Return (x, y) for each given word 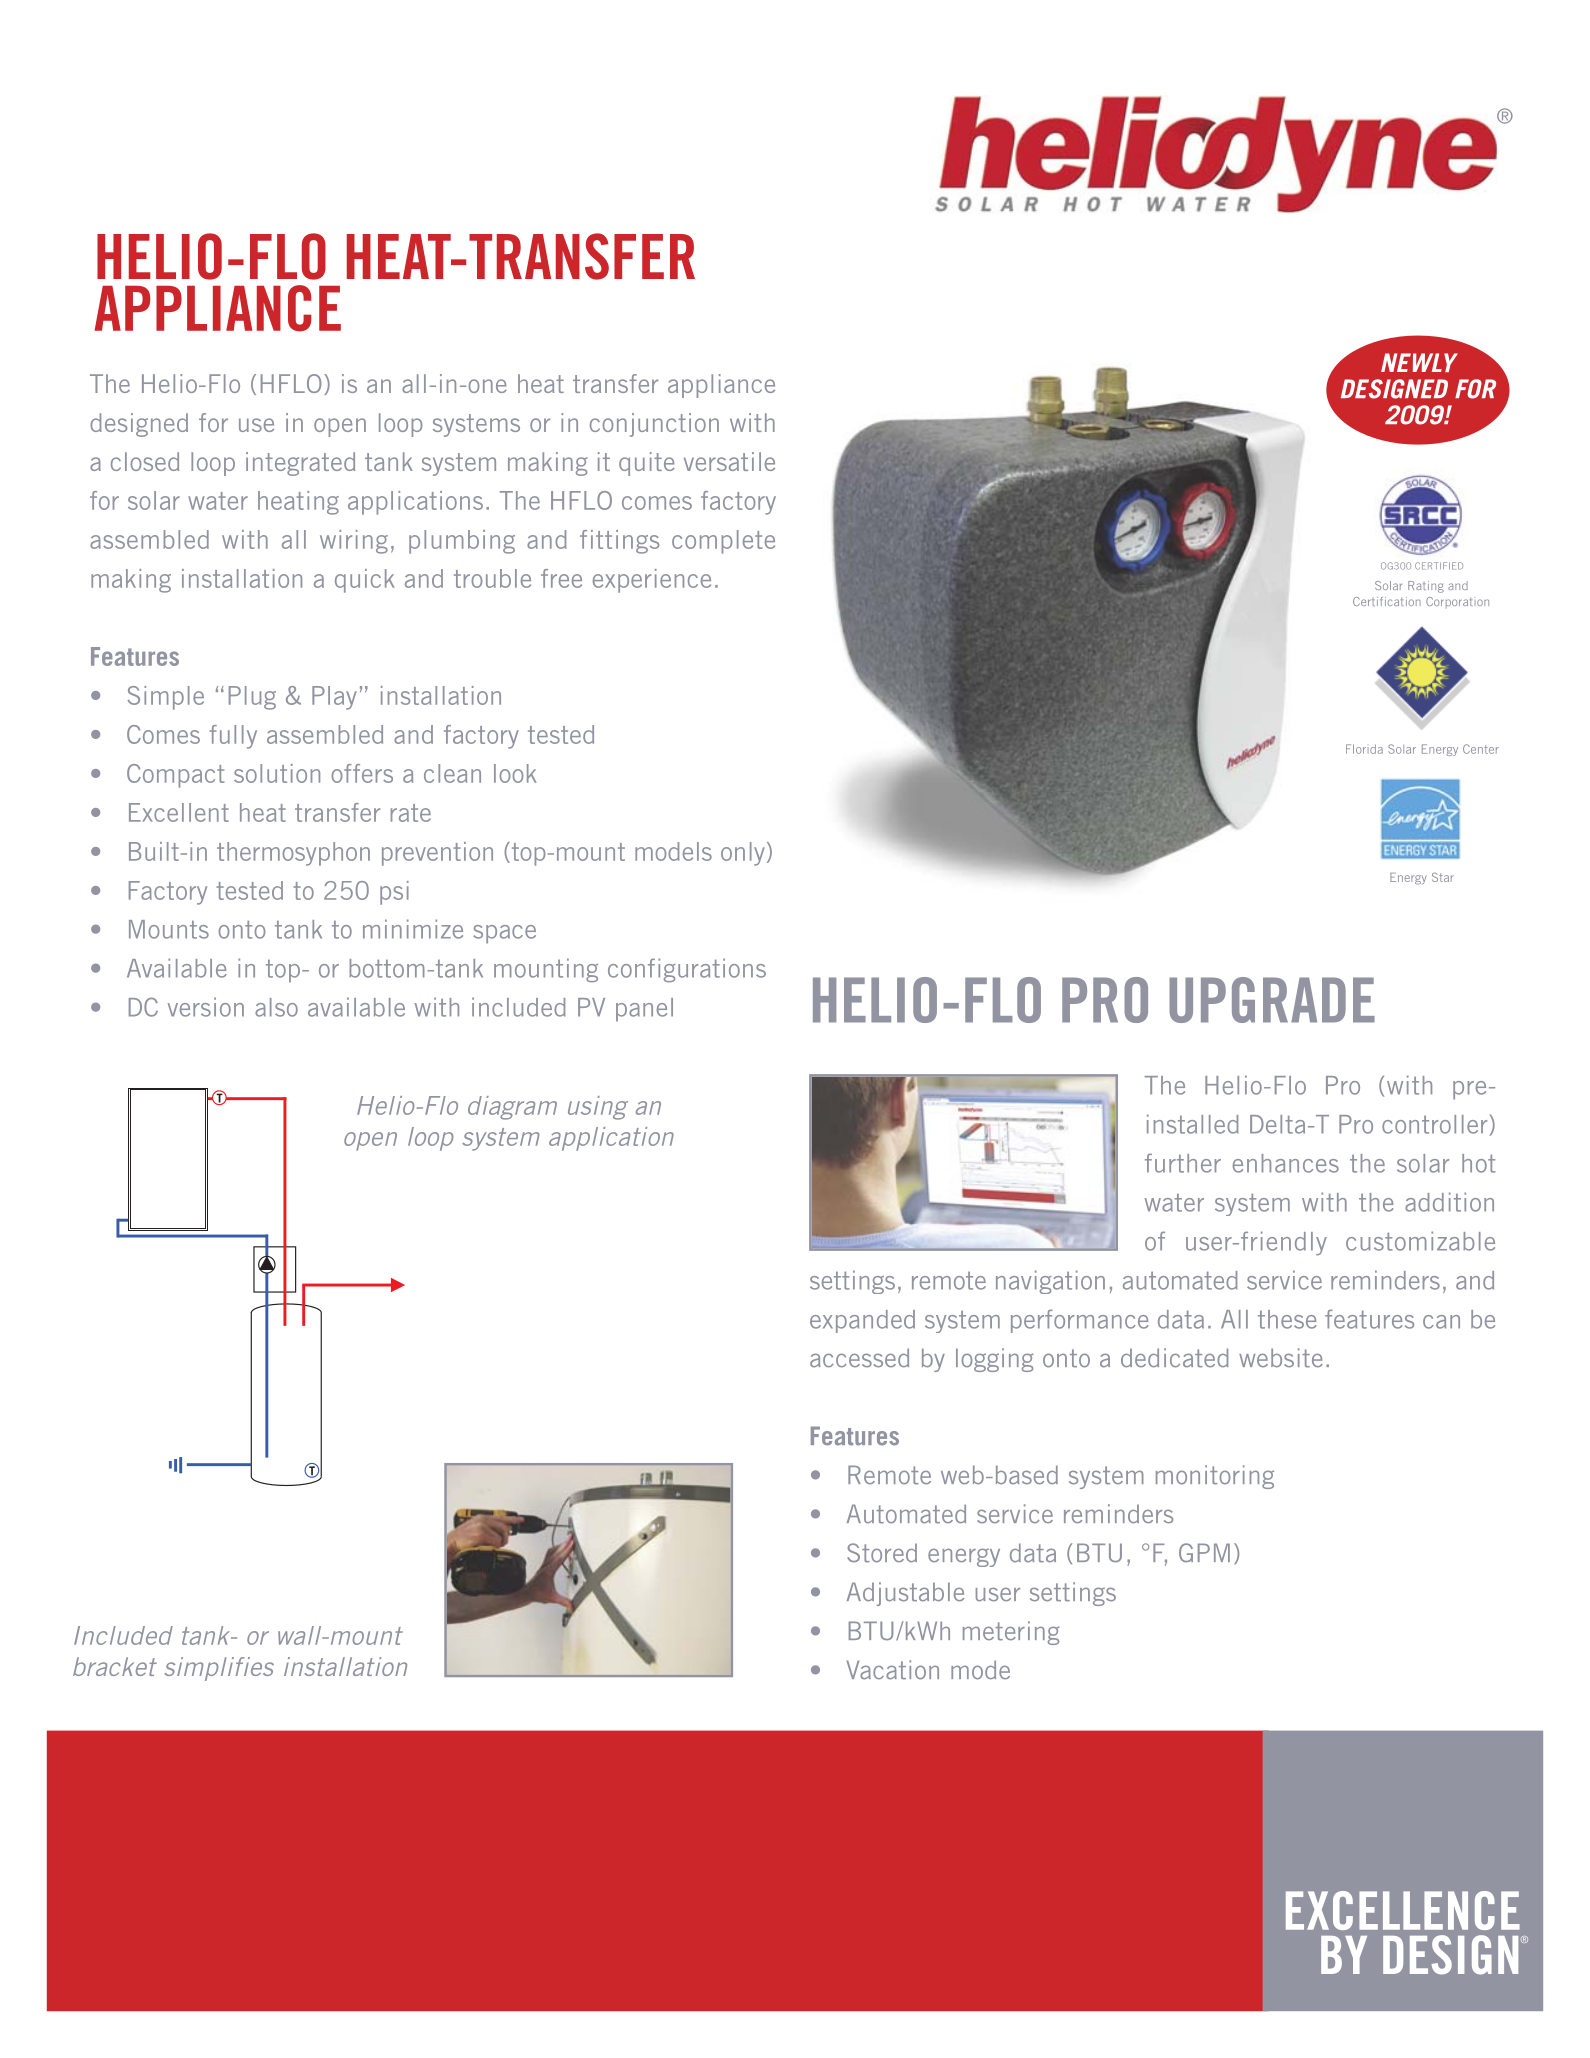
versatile (729, 461)
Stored (882, 1553)
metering (1011, 1633)
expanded (862, 1321)
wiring (354, 542)
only (743, 854)
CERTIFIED (1439, 566)
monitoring (1215, 1477)
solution (277, 773)
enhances (1286, 1163)
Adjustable (905, 1594)
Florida (1364, 749)
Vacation (892, 1670)
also (276, 1007)
